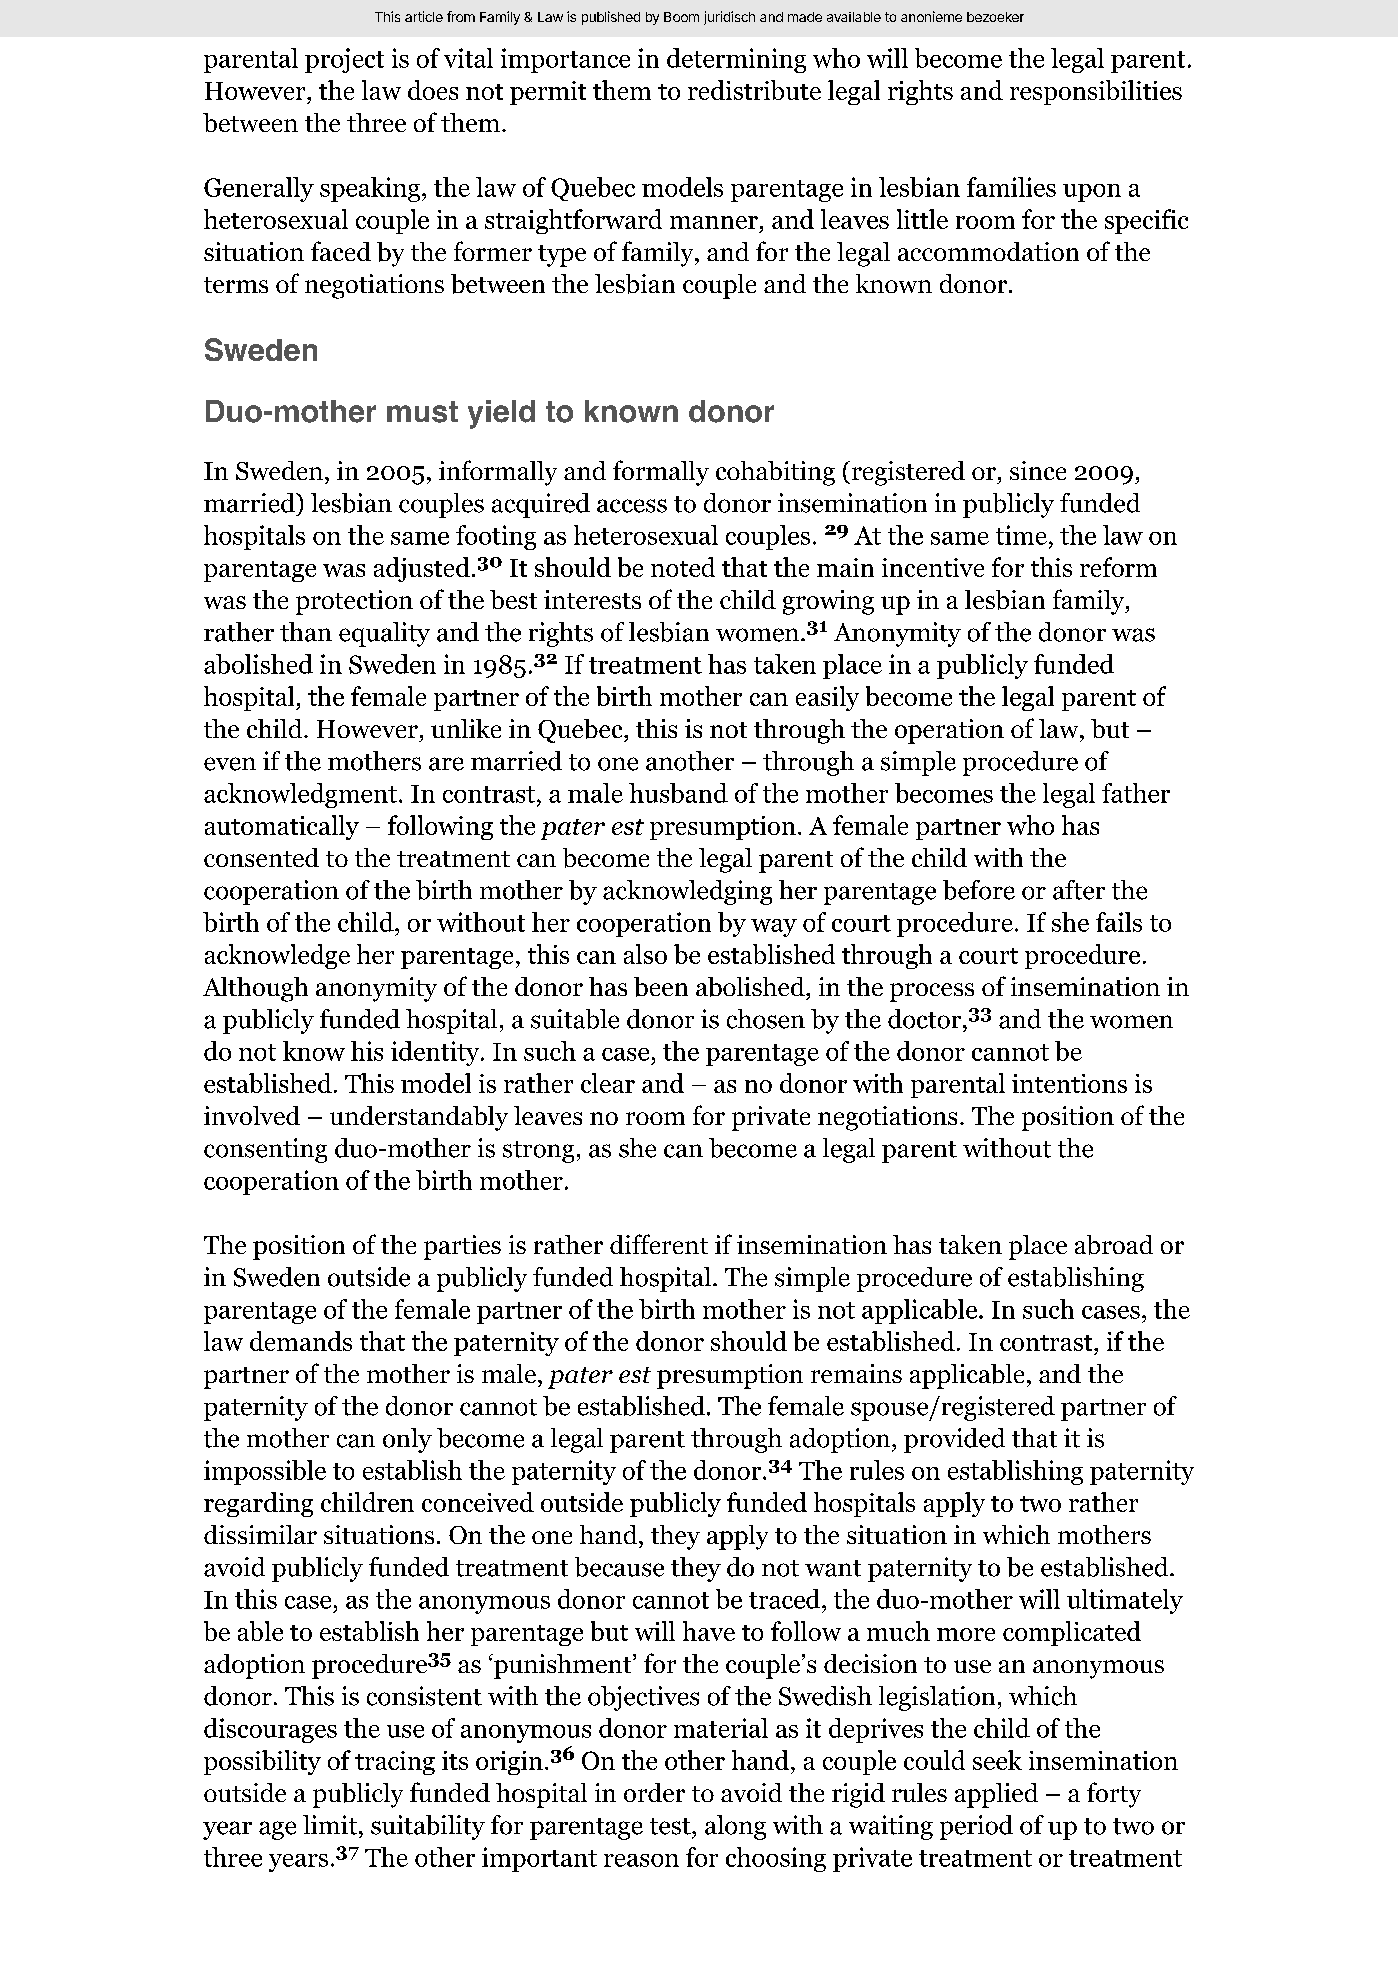 The height and width of the screenshot is (1979, 1398). What do you see at coordinates (344, 60) in the screenshot?
I see `project` at bounding box center [344, 60].
